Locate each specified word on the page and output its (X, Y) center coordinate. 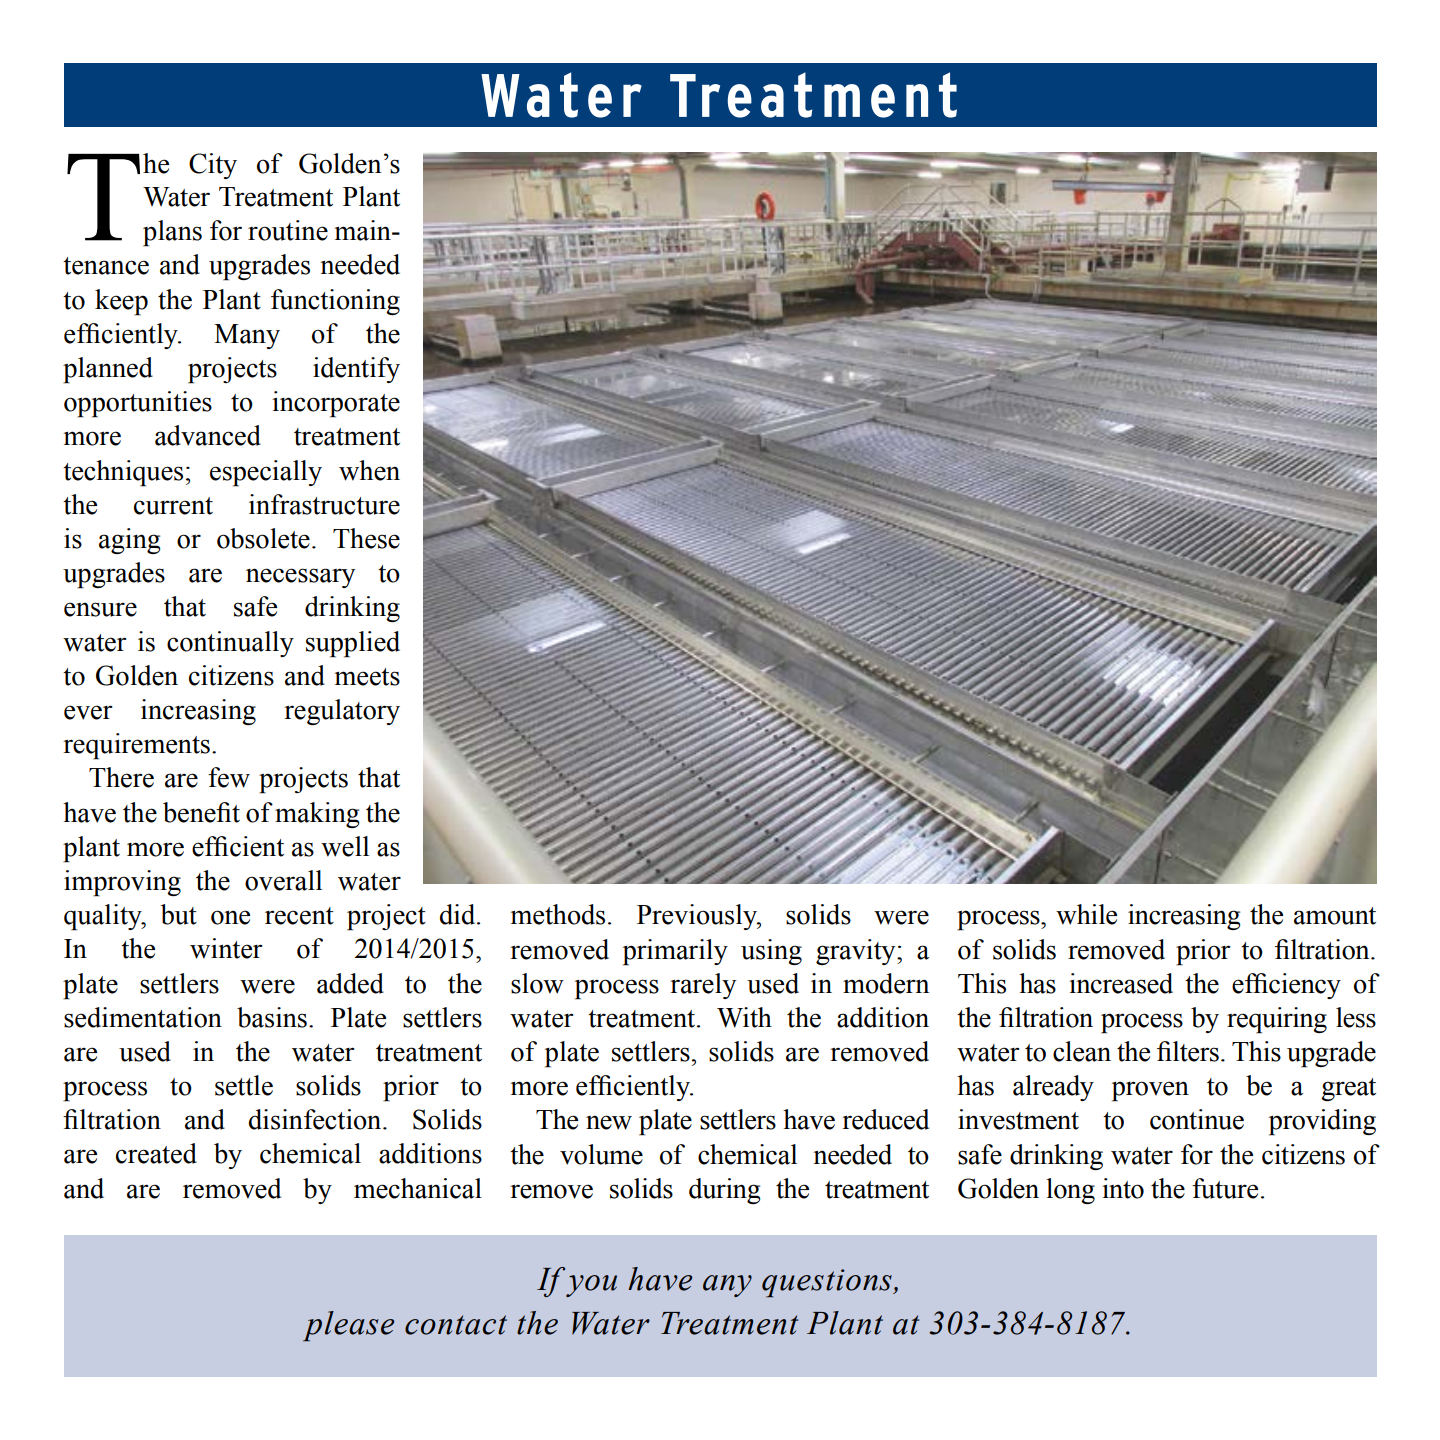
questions (828, 1283)
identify (356, 370)
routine (288, 230)
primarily (675, 952)
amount (1335, 916)
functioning (335, 302)
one (230, 917)
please (348, 1326)
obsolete (263, 538)
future (1225, 1188)
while (1086, 914)
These (366, 538)
